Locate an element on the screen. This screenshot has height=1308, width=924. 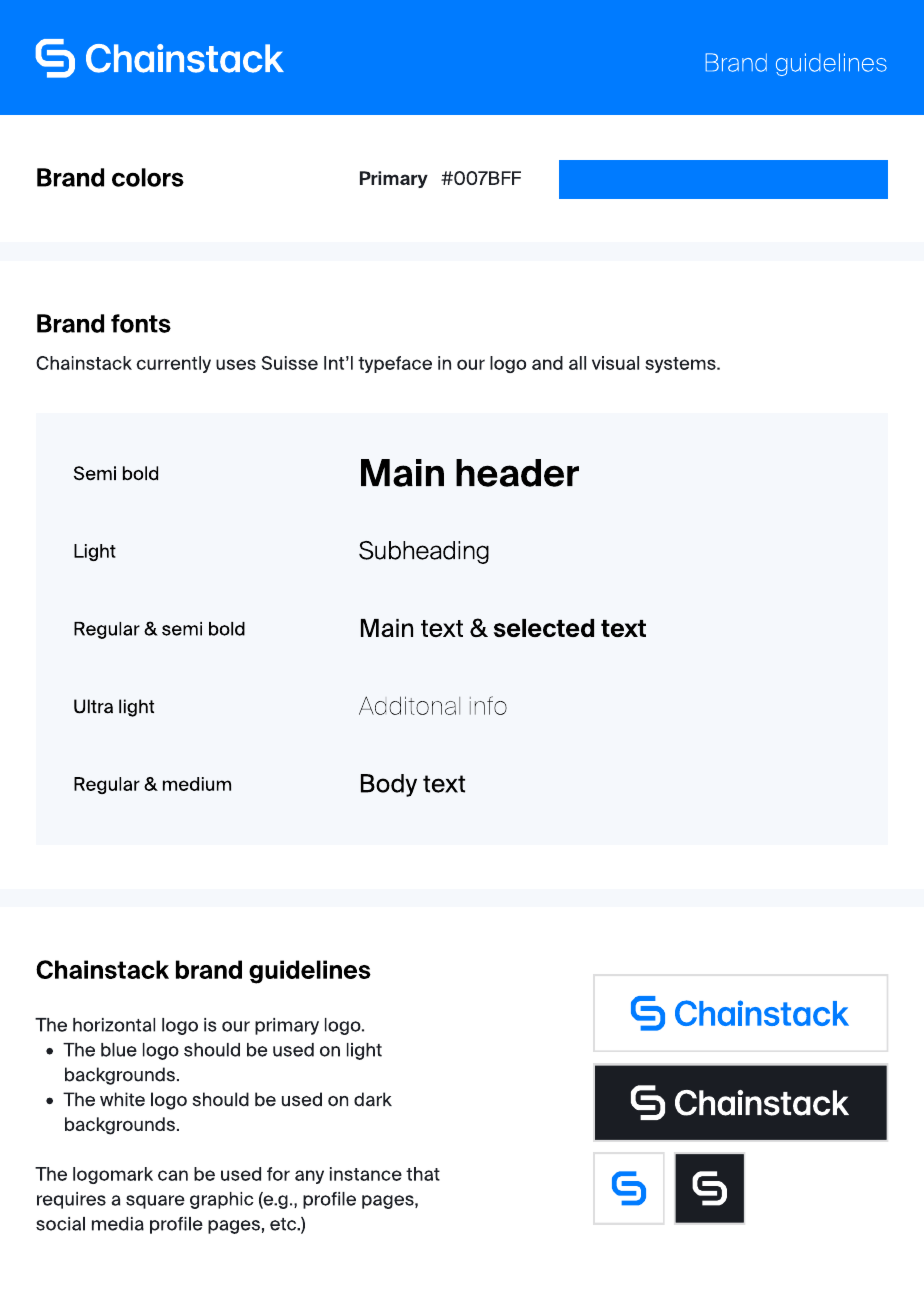
instance is located at coordinates (366, 1174).
